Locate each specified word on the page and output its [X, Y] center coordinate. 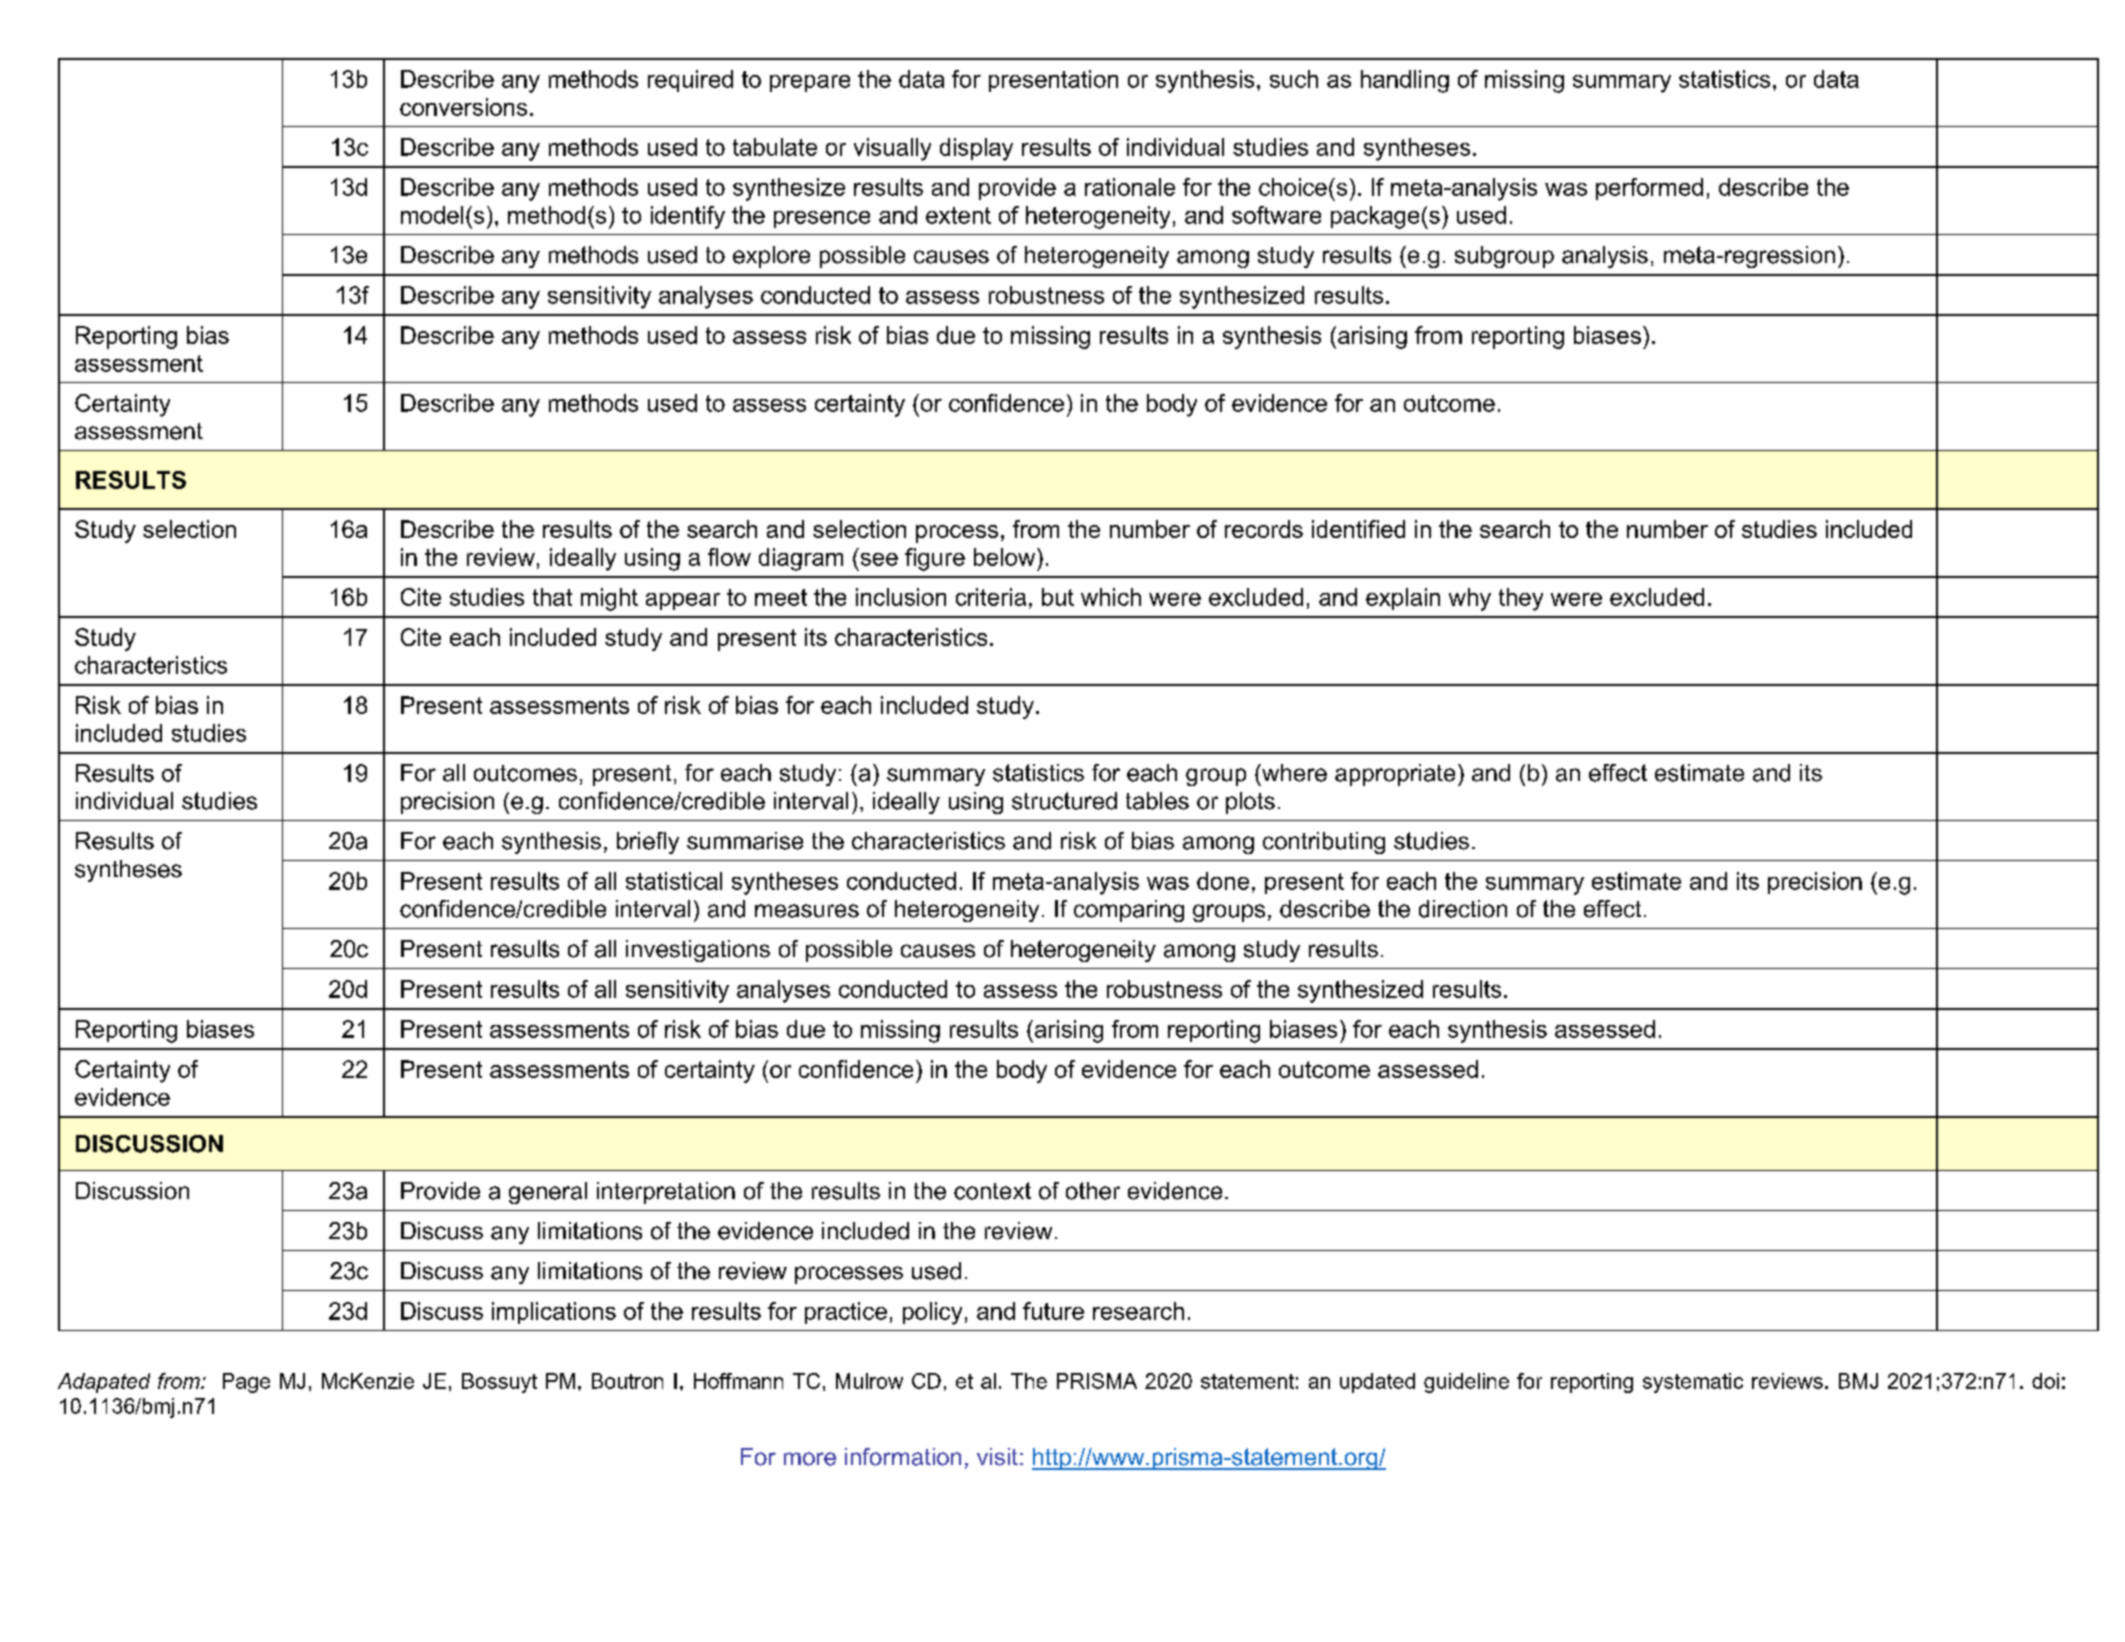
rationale [1130, 187]
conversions [463, 107]
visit [997, 1457]
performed [1649, 189]
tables [1157, 801]
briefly [648, 843]
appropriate [1395, 775]
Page [246, 1383]
